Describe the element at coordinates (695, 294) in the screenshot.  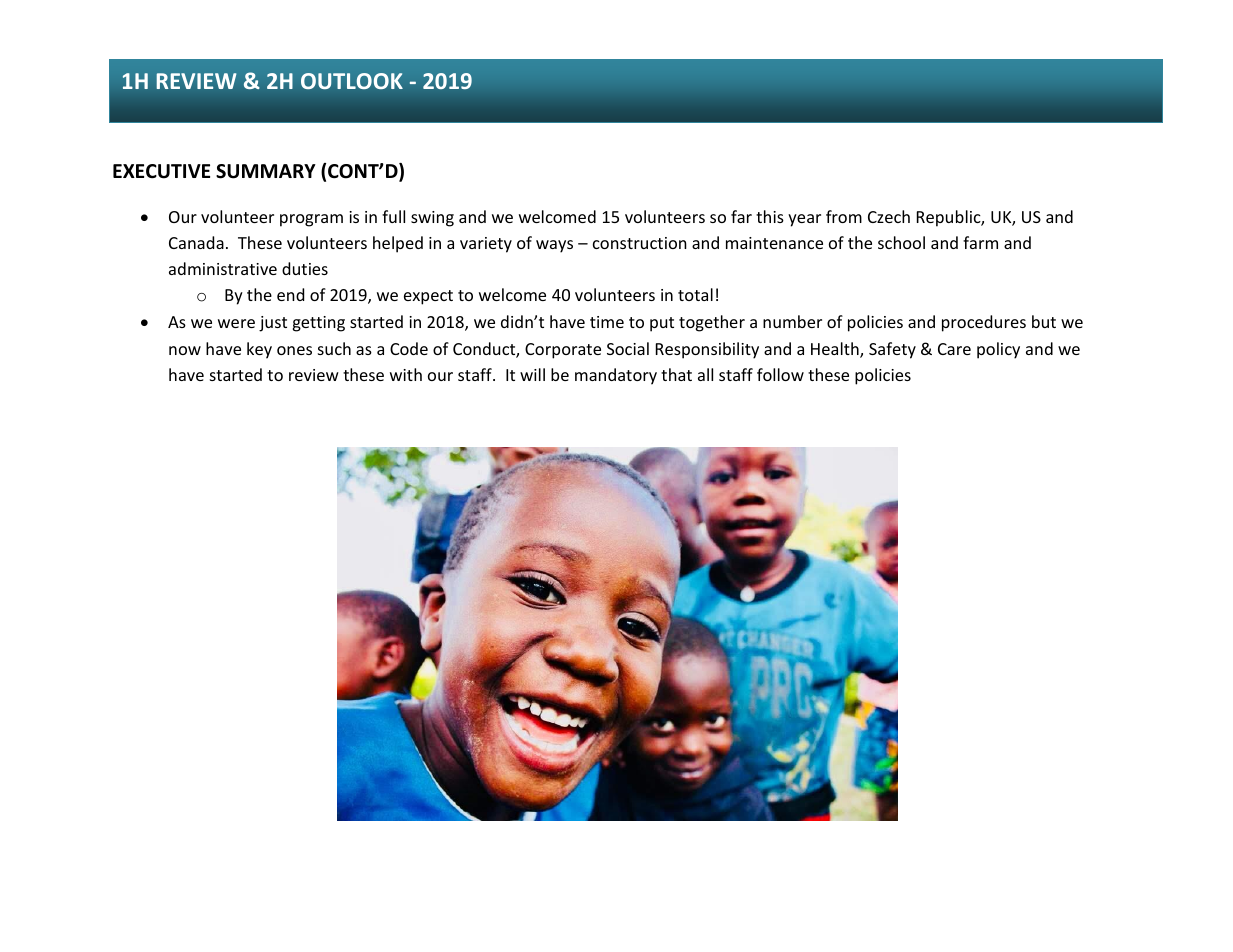
I see `total` at that location.
